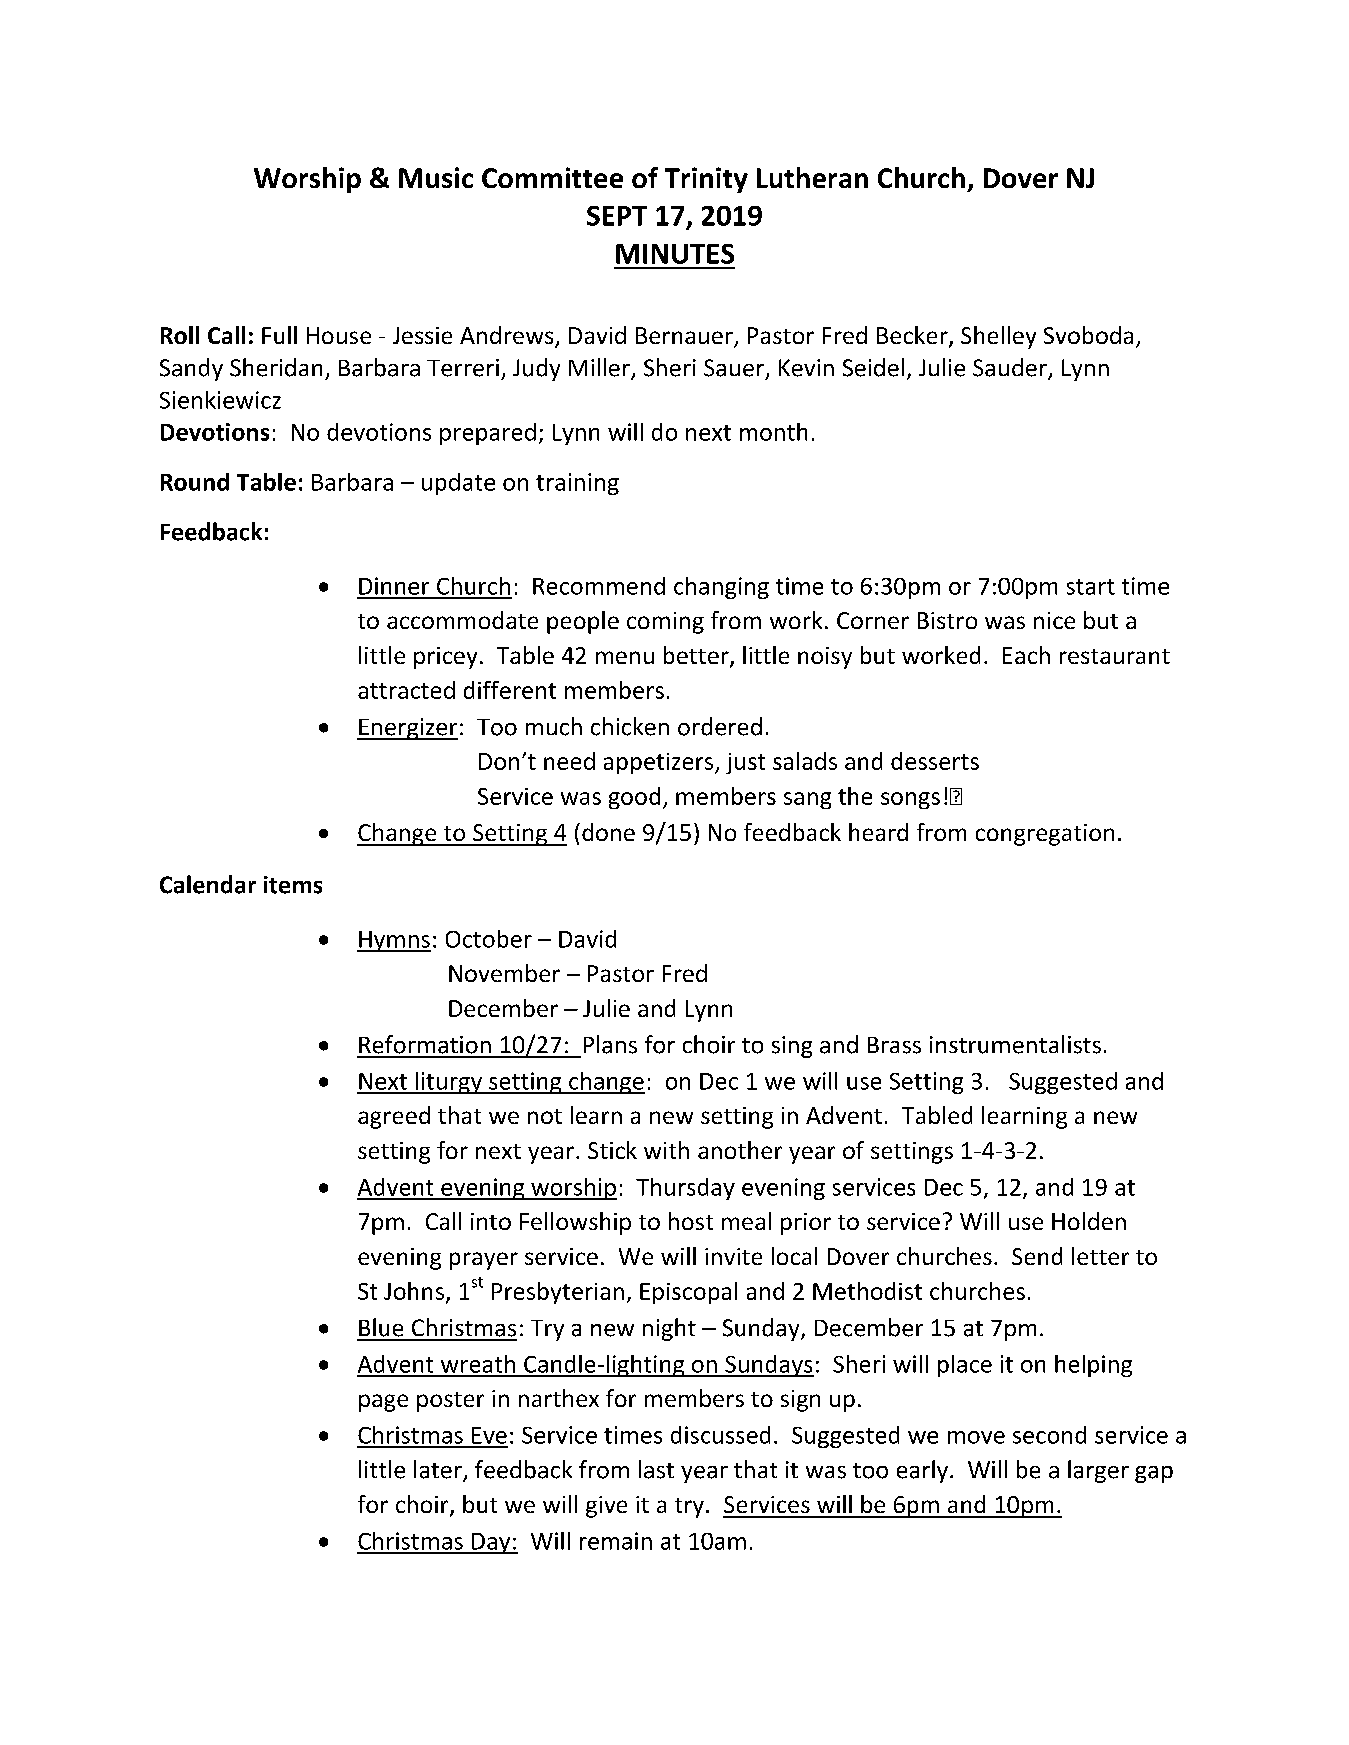 This screenshot has height=1745, width=1349. I want to click on done, so click(608, 832).
